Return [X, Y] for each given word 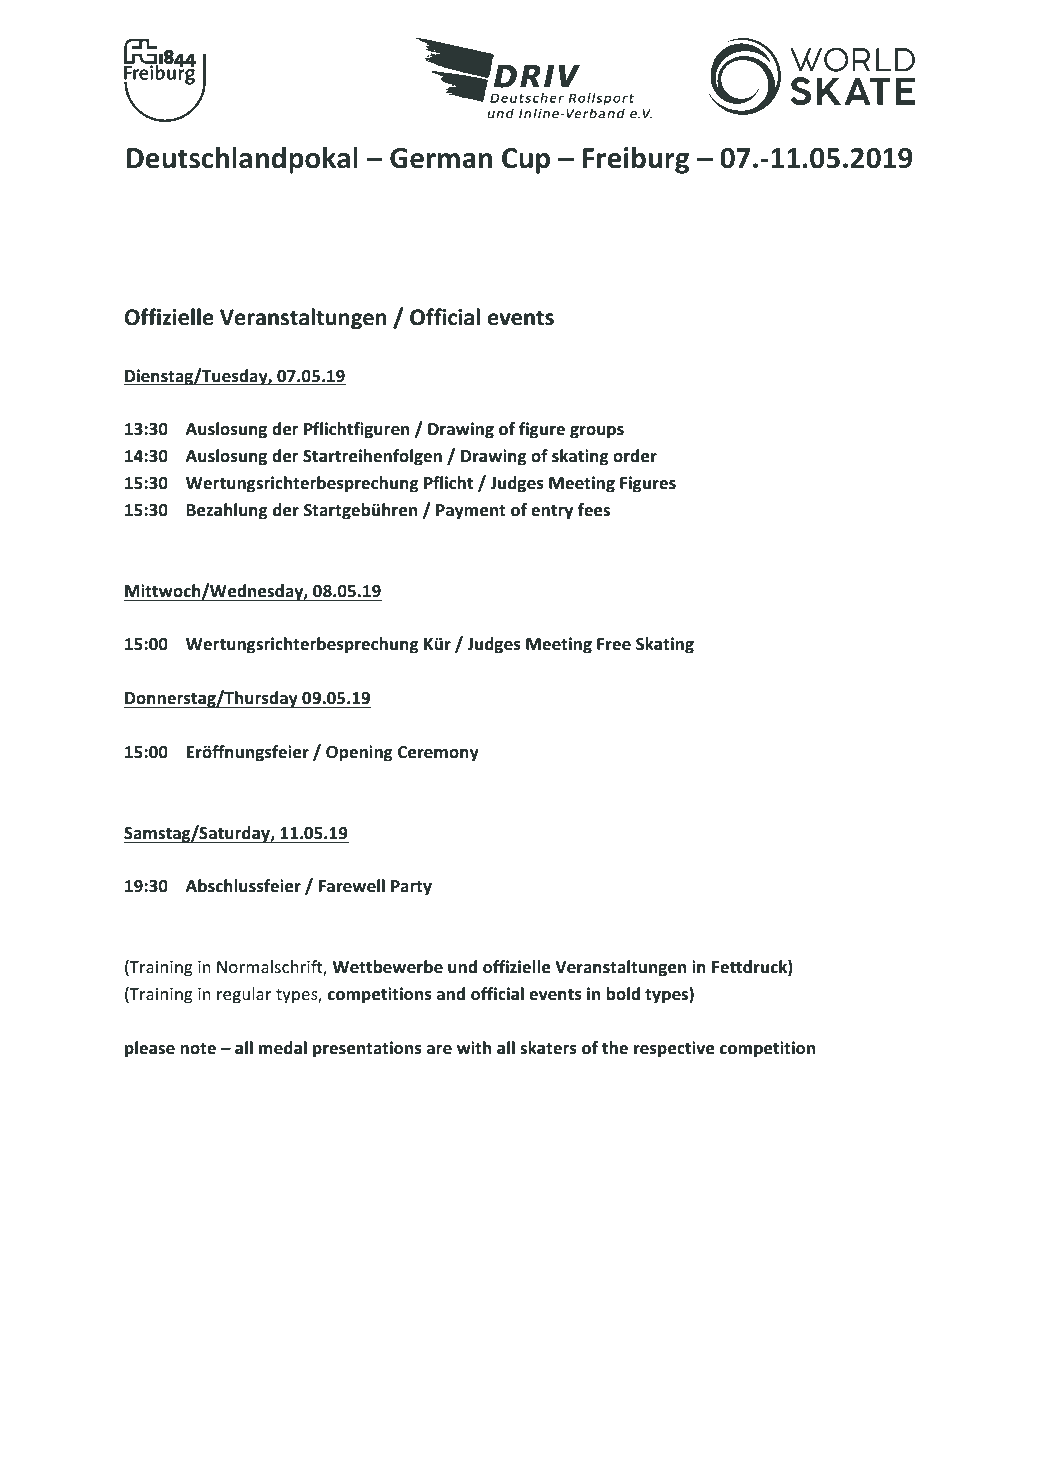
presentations [367, 1049]
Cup [526, 161]
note [198, 1049]
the [615, 1048]
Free [614, 644]
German [441, 158]
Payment [471, 512]
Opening [359, 753]
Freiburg [636, 160]
